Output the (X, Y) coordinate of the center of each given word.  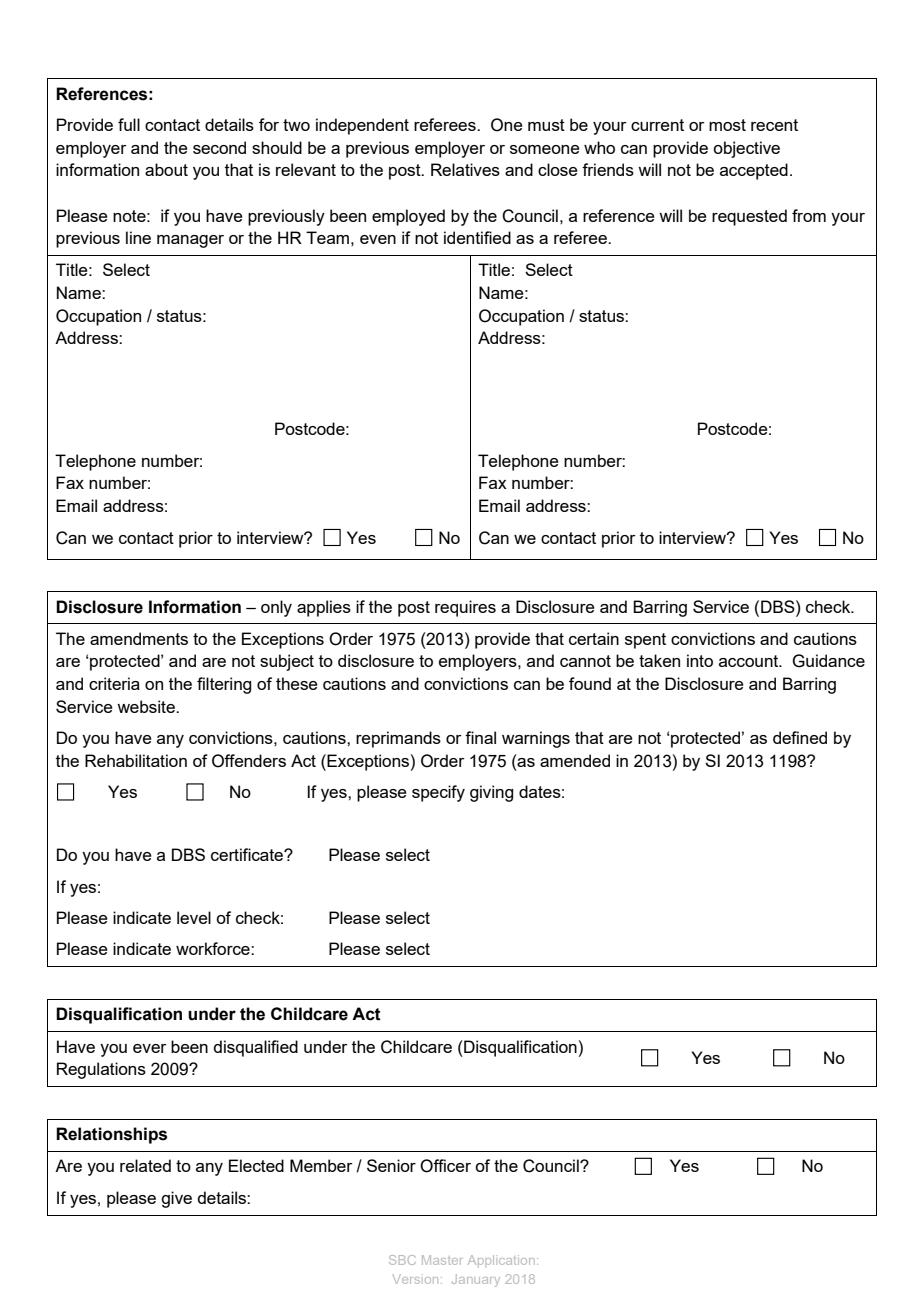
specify (438, 793)
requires (465, 608)
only (276, 608)
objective (746, 149)
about (166, 169)
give (176, 1199)
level (194, 917)
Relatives (465, 169)
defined (800, 737)
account (749, 661)
